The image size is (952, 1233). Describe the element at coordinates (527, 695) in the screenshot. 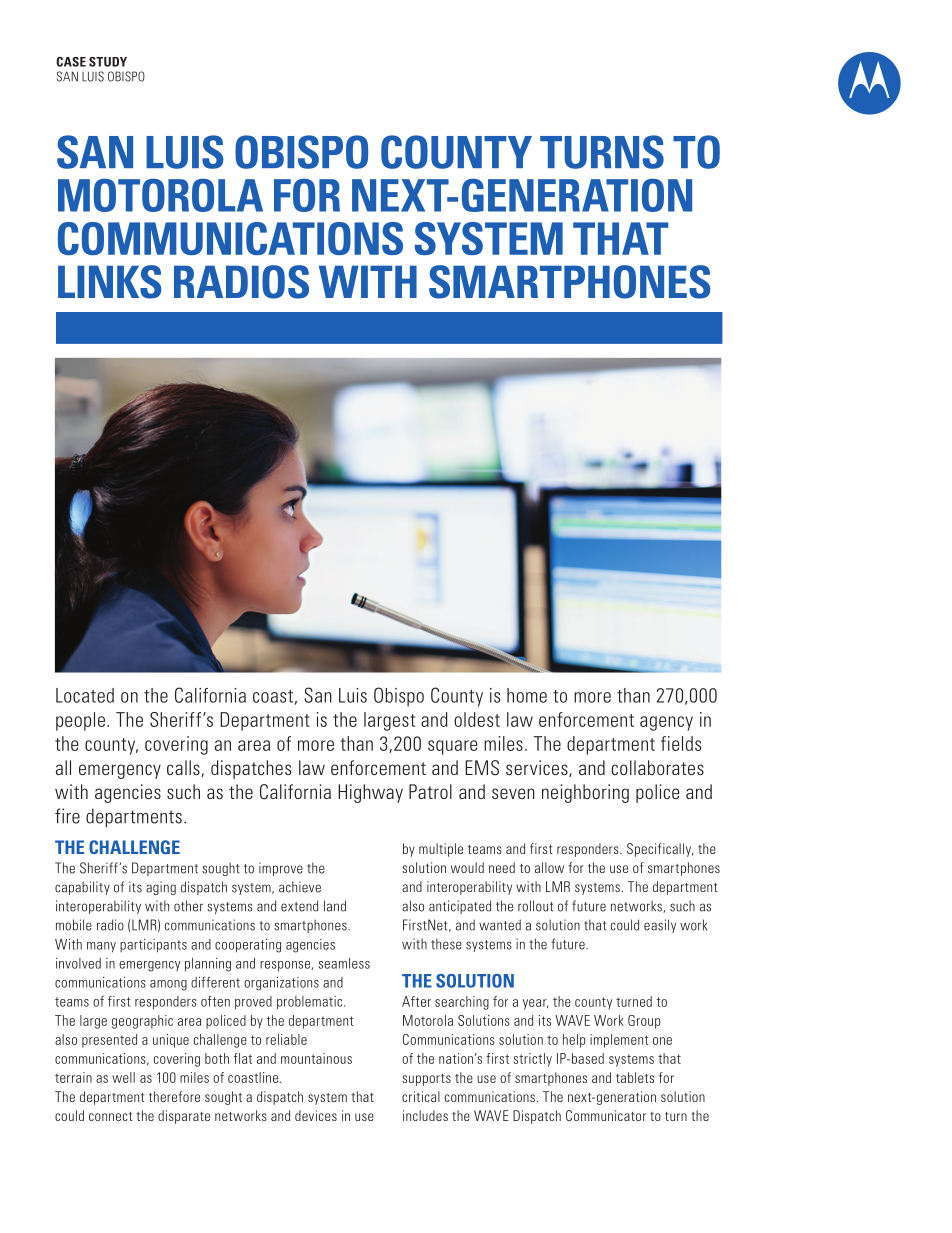

I see `home` at that location.
